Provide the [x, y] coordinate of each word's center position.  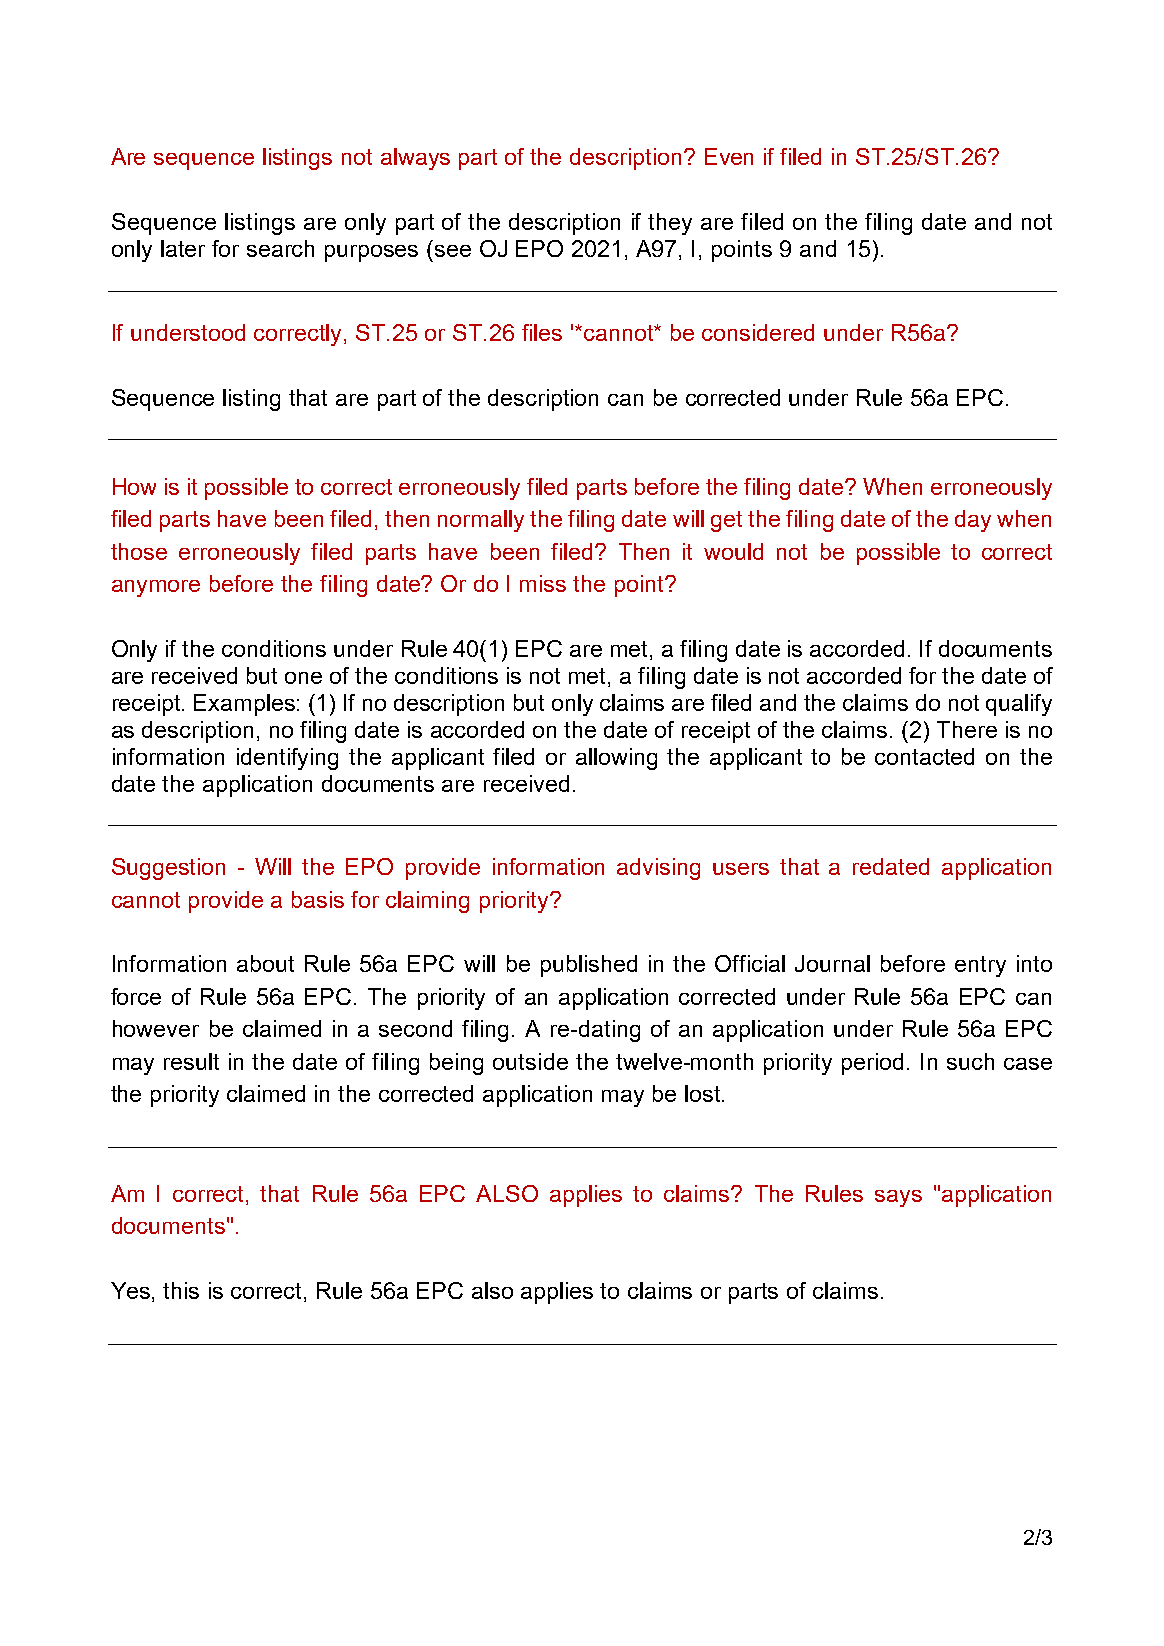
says [898, 1198]
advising [658, 869]
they [670, 224]
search [280, 248]
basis [318, 899]
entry [980, 966]
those [139, 551]
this [181, 1290]
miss [543, 583]
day [973, 521]
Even [729, 156]
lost [704, 1093]
